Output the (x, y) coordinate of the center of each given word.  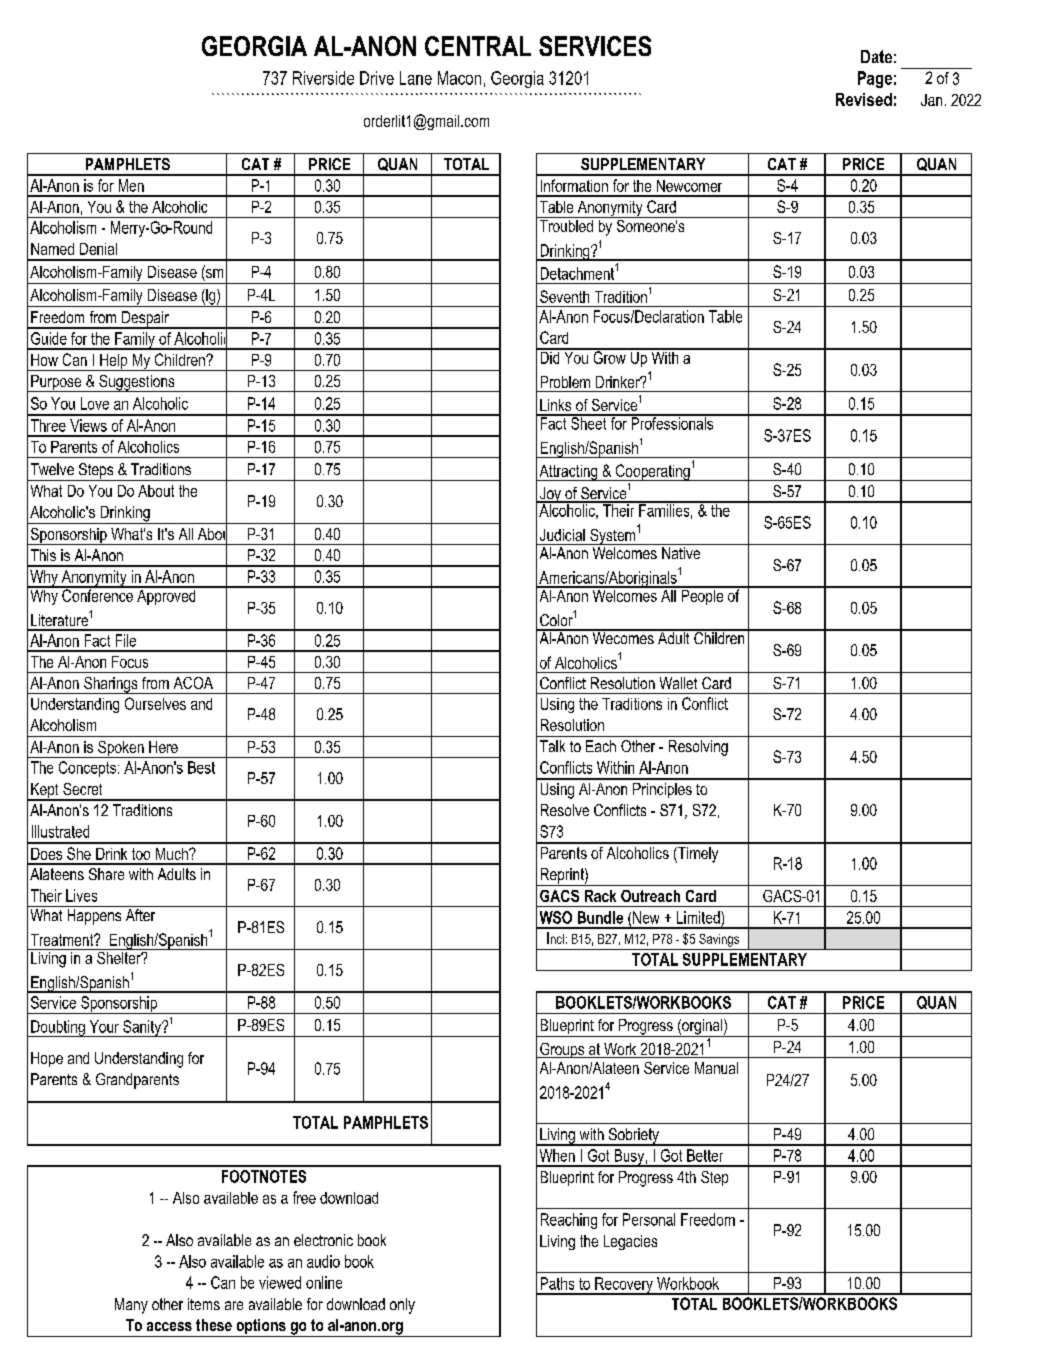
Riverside (323, 78)
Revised (864, 99)
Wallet (678, 683)
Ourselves (155, 703)
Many (131, 1306)
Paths (557, 1283)
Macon (459, 78)
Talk (552, 746)
